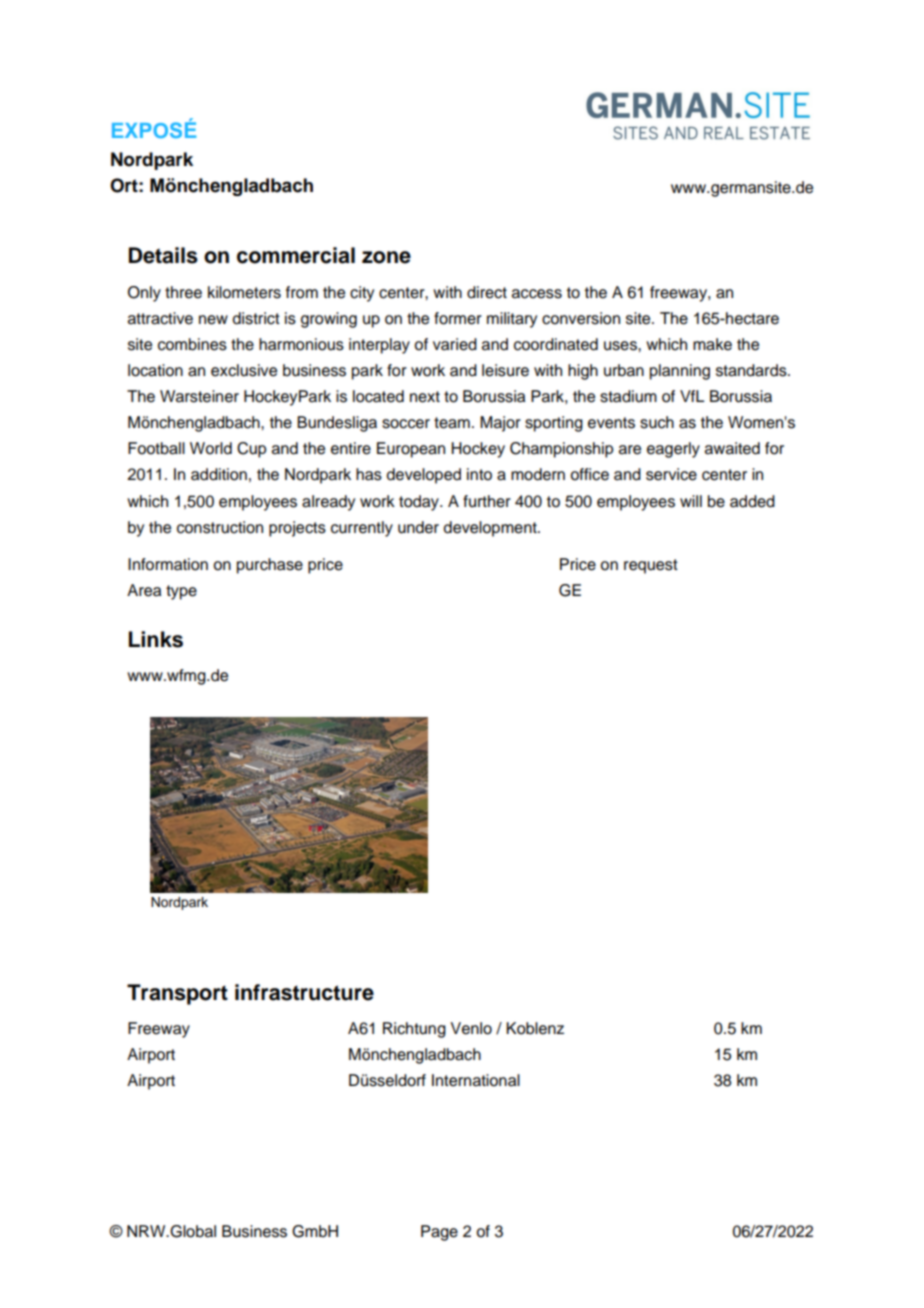  What do you see at coordinates (535, 1028) in the page?
I see `Koblenz` at bounding box center [535, 1028].
